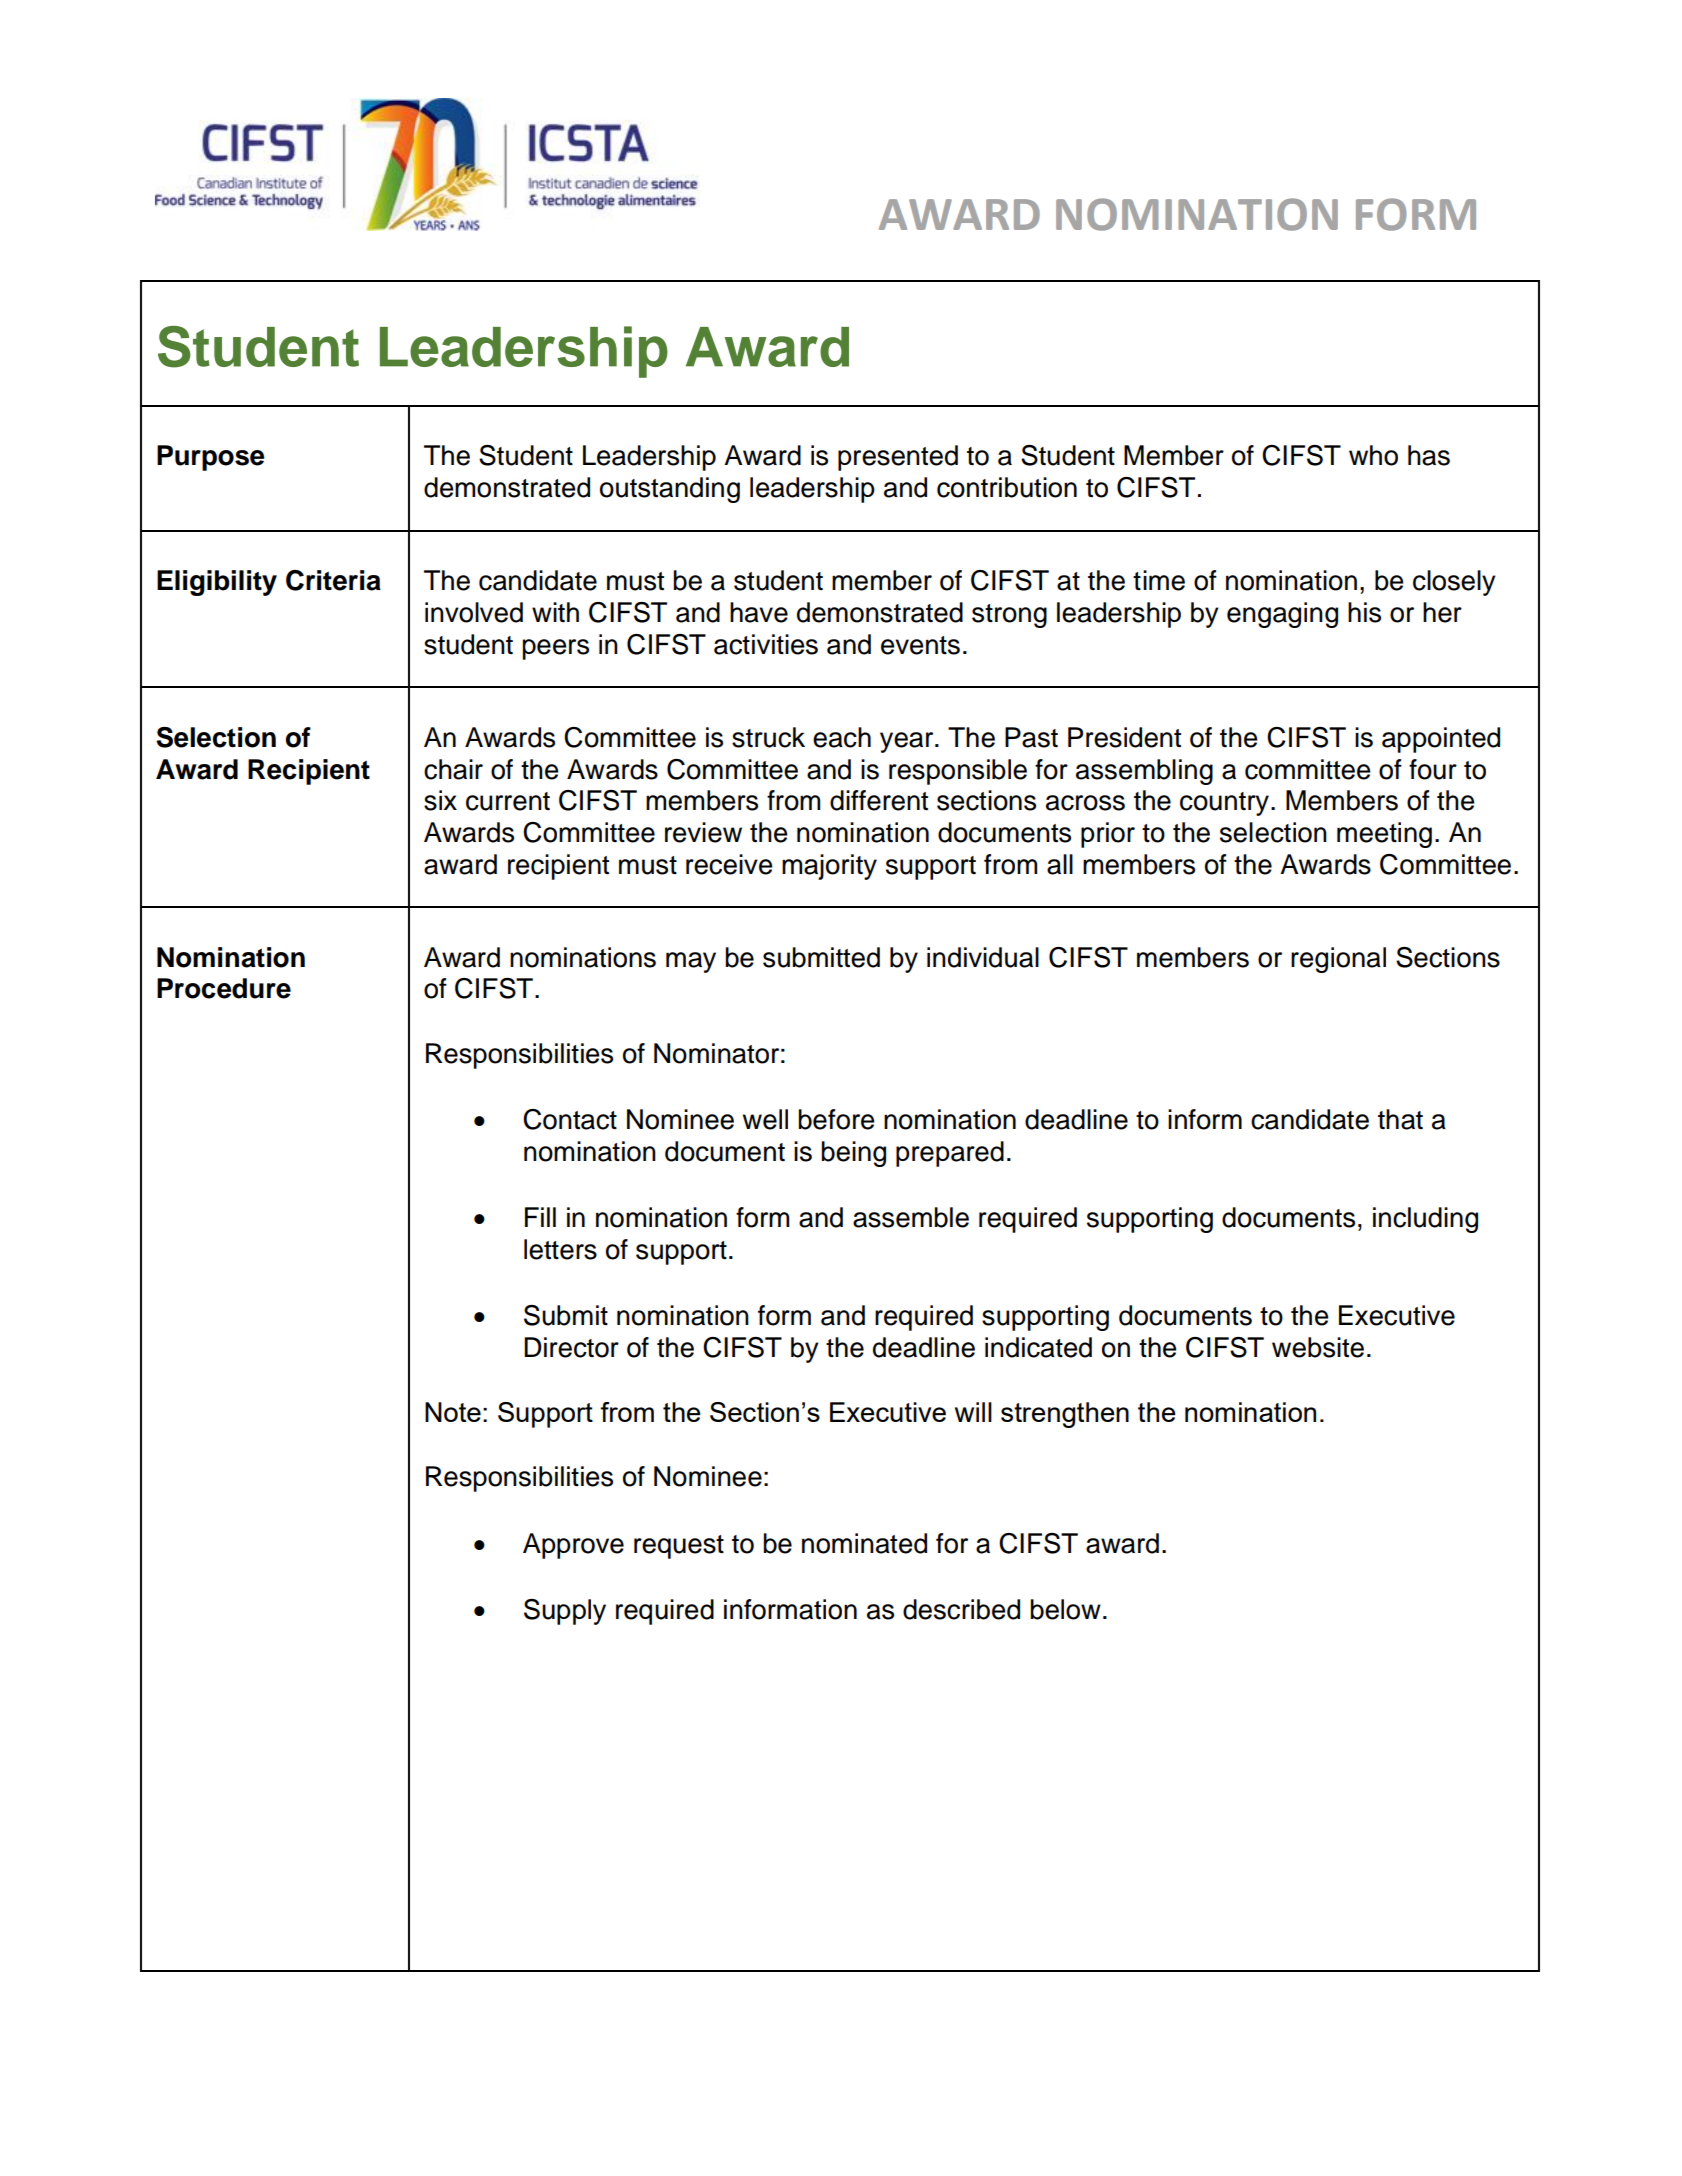 Image resolution: width=1682 pixels, height=2176 pixels. I want to click on six, so click(440, 800).
